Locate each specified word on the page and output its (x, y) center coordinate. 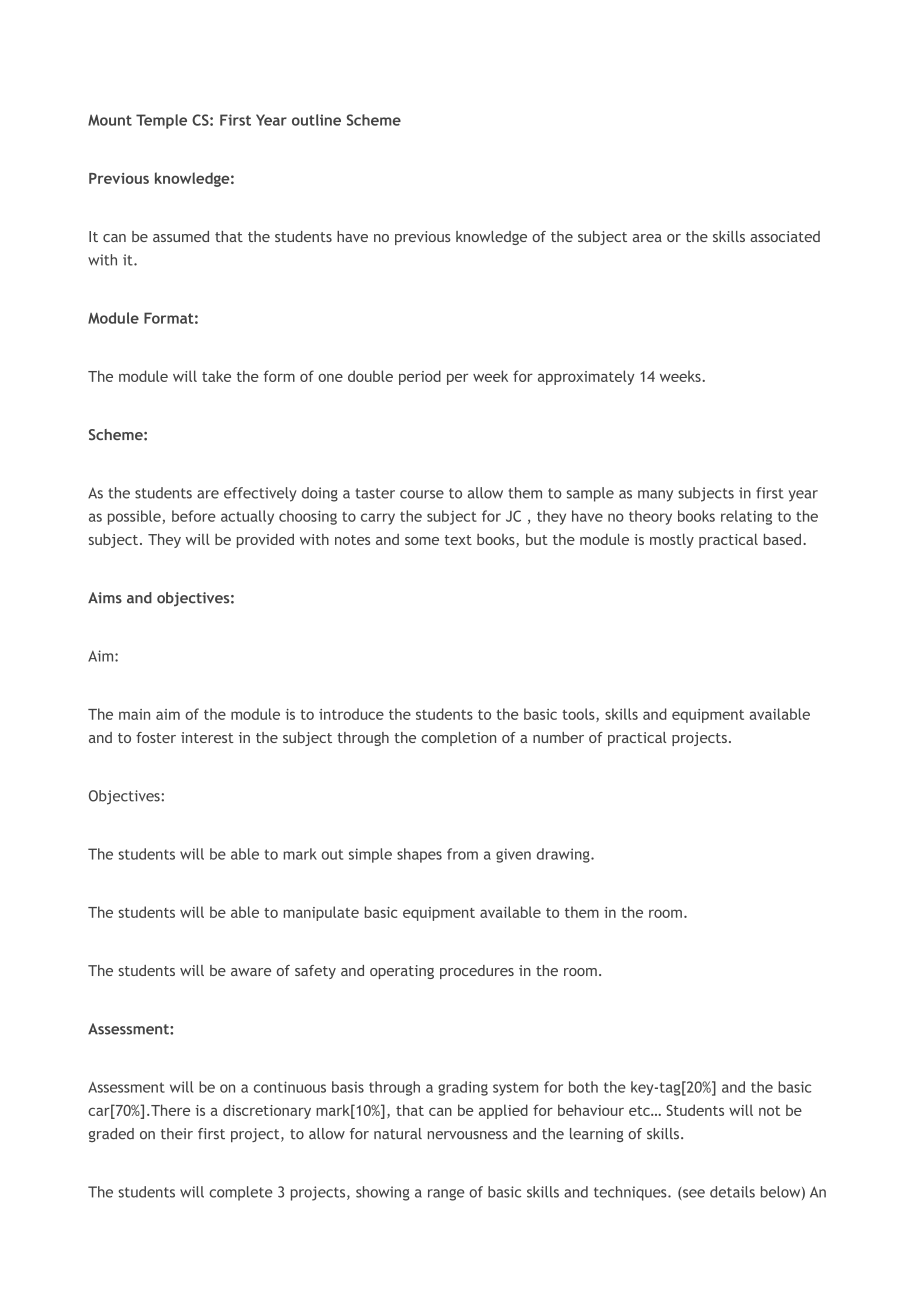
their (177, 1134)
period (420, 377)
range (446, 1195)
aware (251, 972)
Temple (161, 121)
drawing (564, 855)
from (462, 854)
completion (458, 739)
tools (579, 715)
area (647, 238)
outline (316, 120)
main (134, 714)
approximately (586, 377)
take (216, 376)
